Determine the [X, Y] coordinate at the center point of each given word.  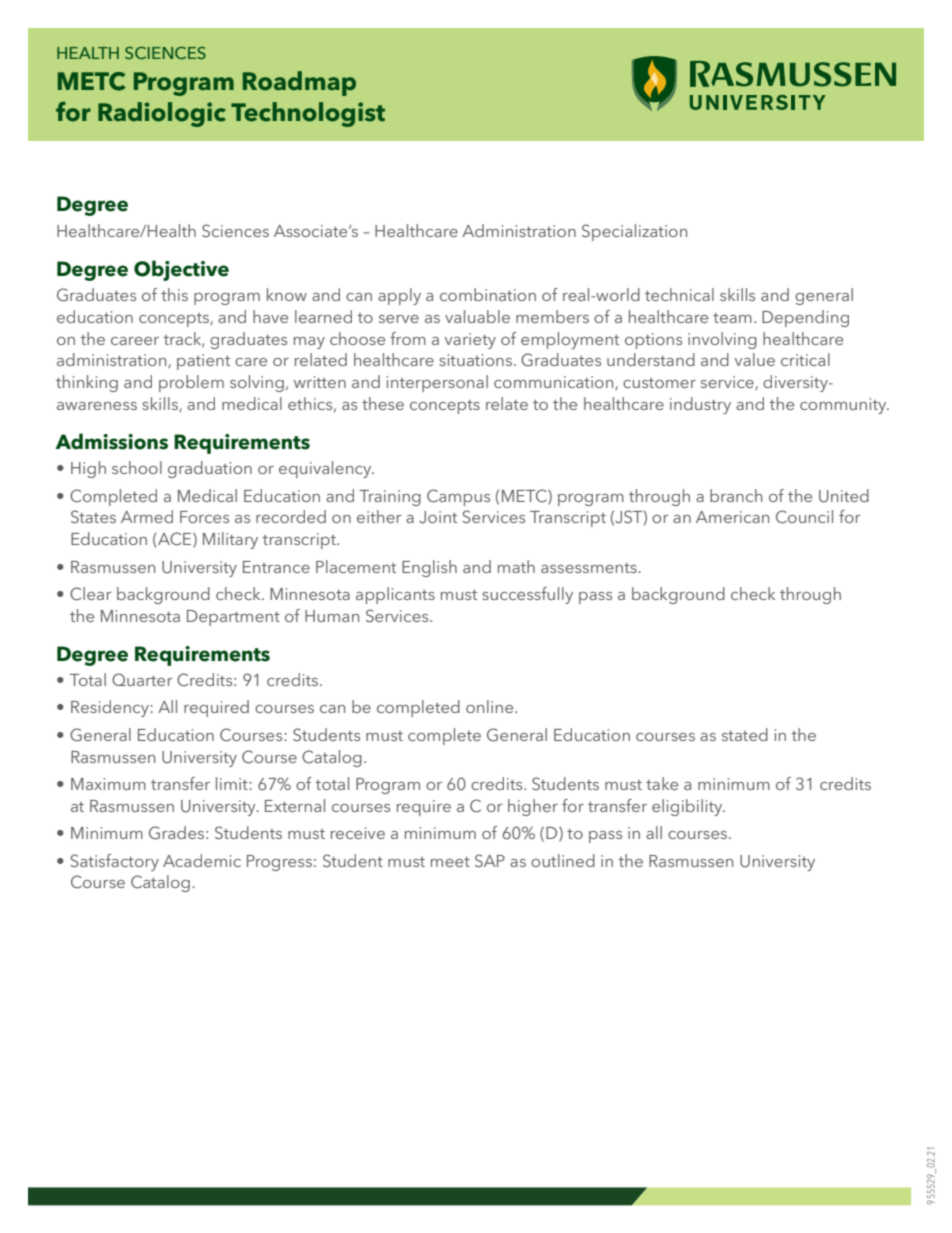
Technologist [308, 114]
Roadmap [299, 83]
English [429, 568]
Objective [181, 270]
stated [745, 734]
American [732, 517]
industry [700, 405]
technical [679, 294]
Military [230, 540]
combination [488, 294]
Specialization [634, 232]
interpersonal [437, 383]
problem [191, 383]
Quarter [142, 679]
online [491, 706]
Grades [176, 833]
